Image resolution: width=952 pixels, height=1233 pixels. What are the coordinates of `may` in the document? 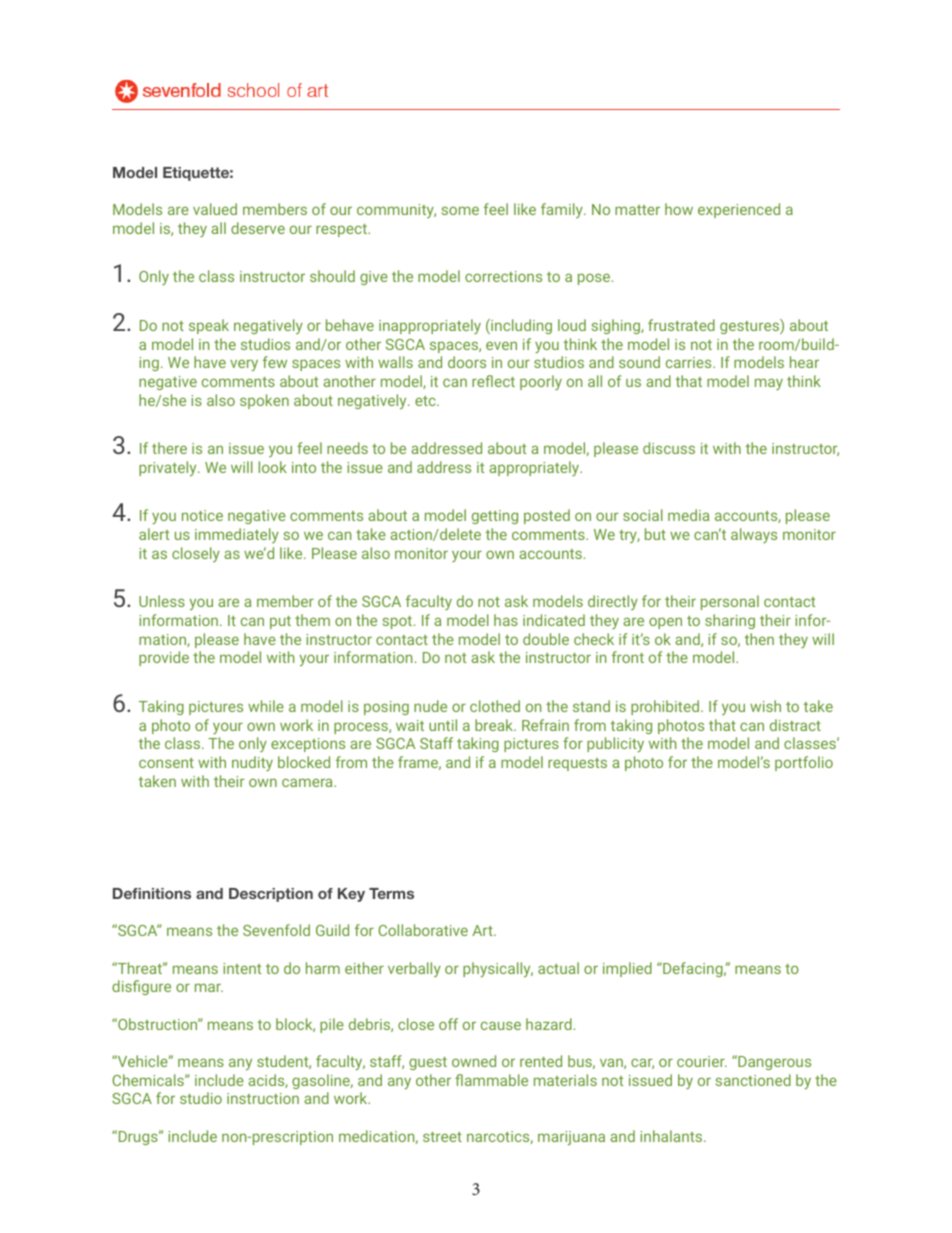 It's located at (769, 384).
